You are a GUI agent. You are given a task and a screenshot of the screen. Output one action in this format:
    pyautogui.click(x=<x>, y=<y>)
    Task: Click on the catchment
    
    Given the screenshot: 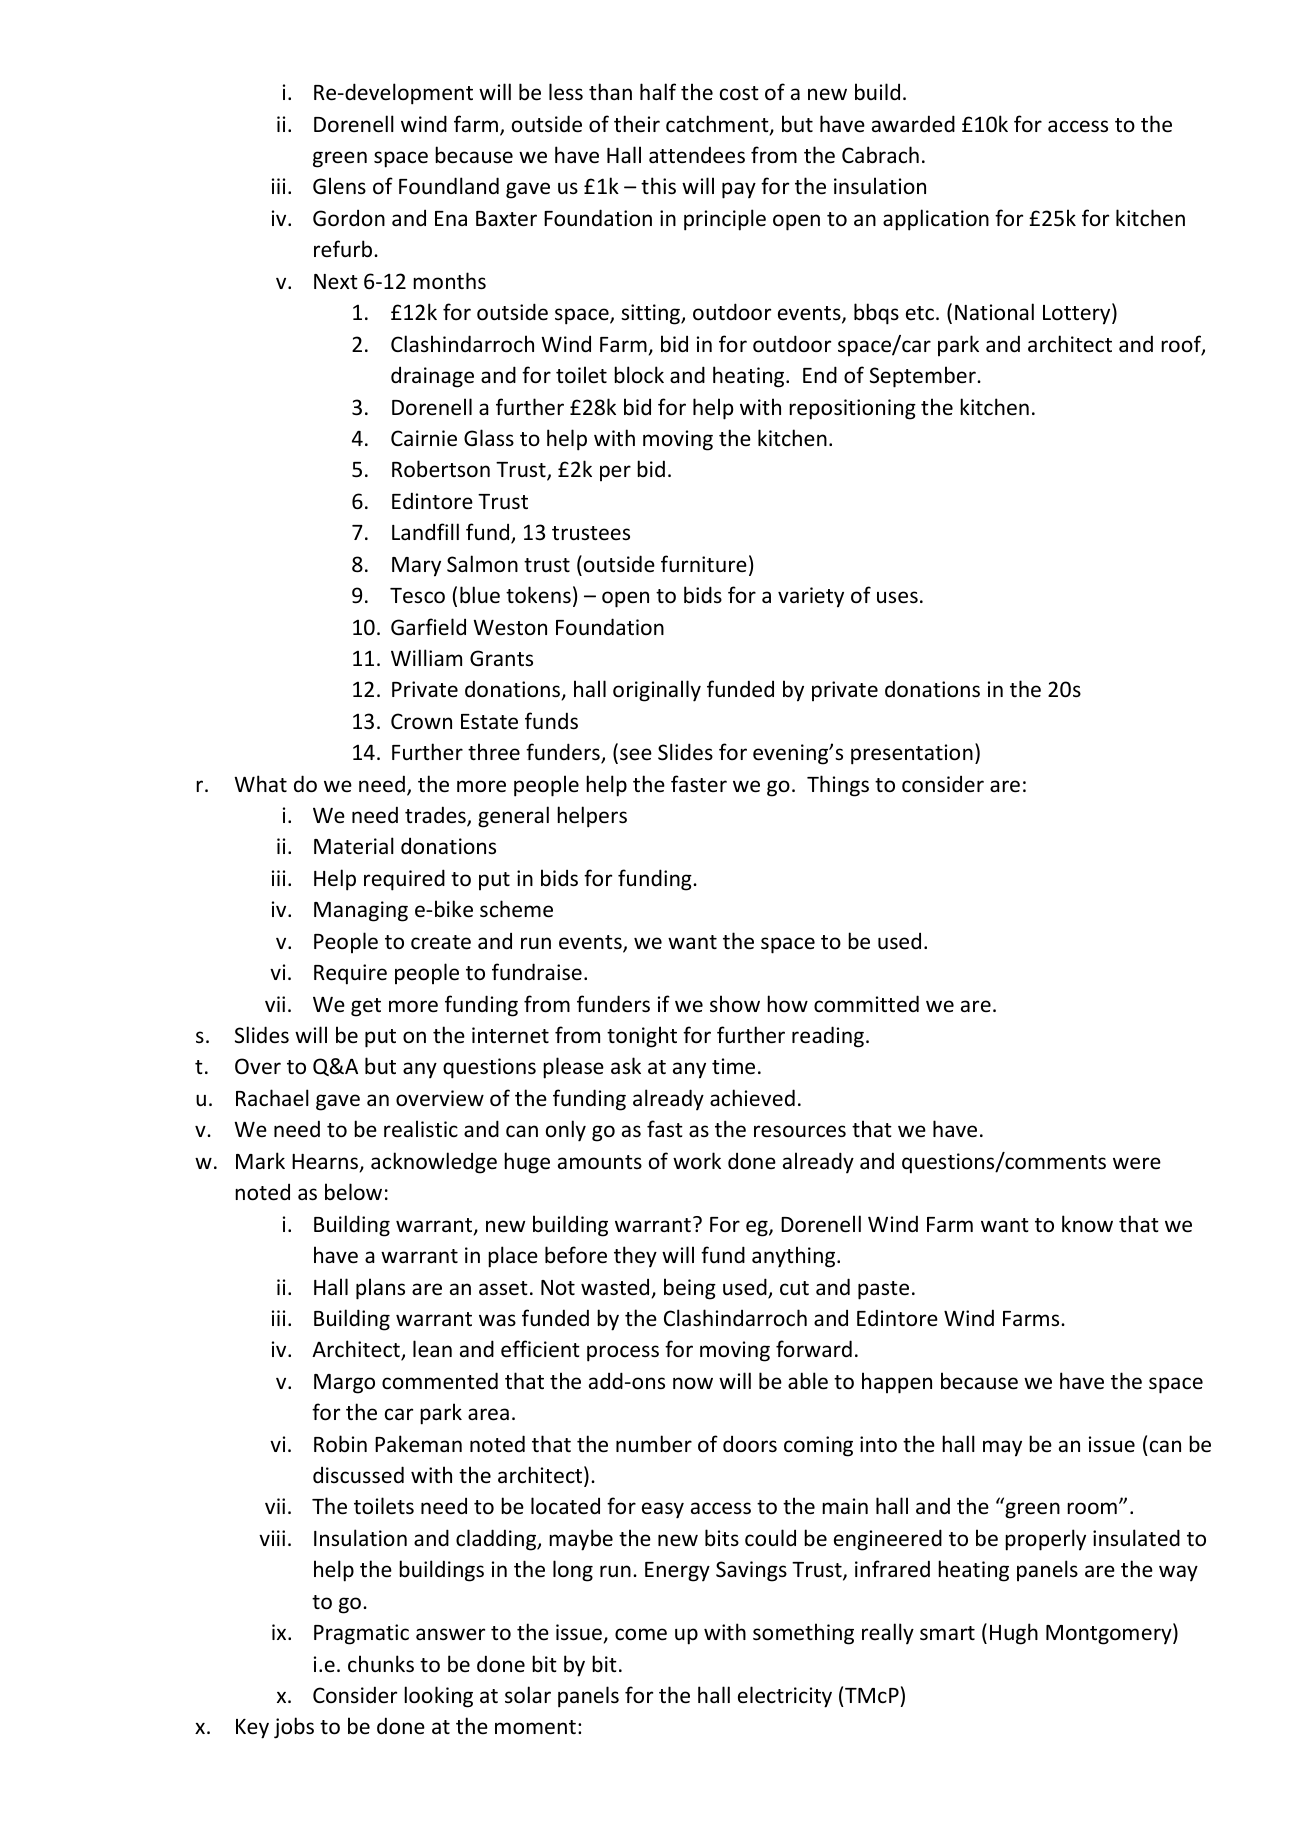 What is the action you would take?
    pyautogui.click(x=718, y=125)
